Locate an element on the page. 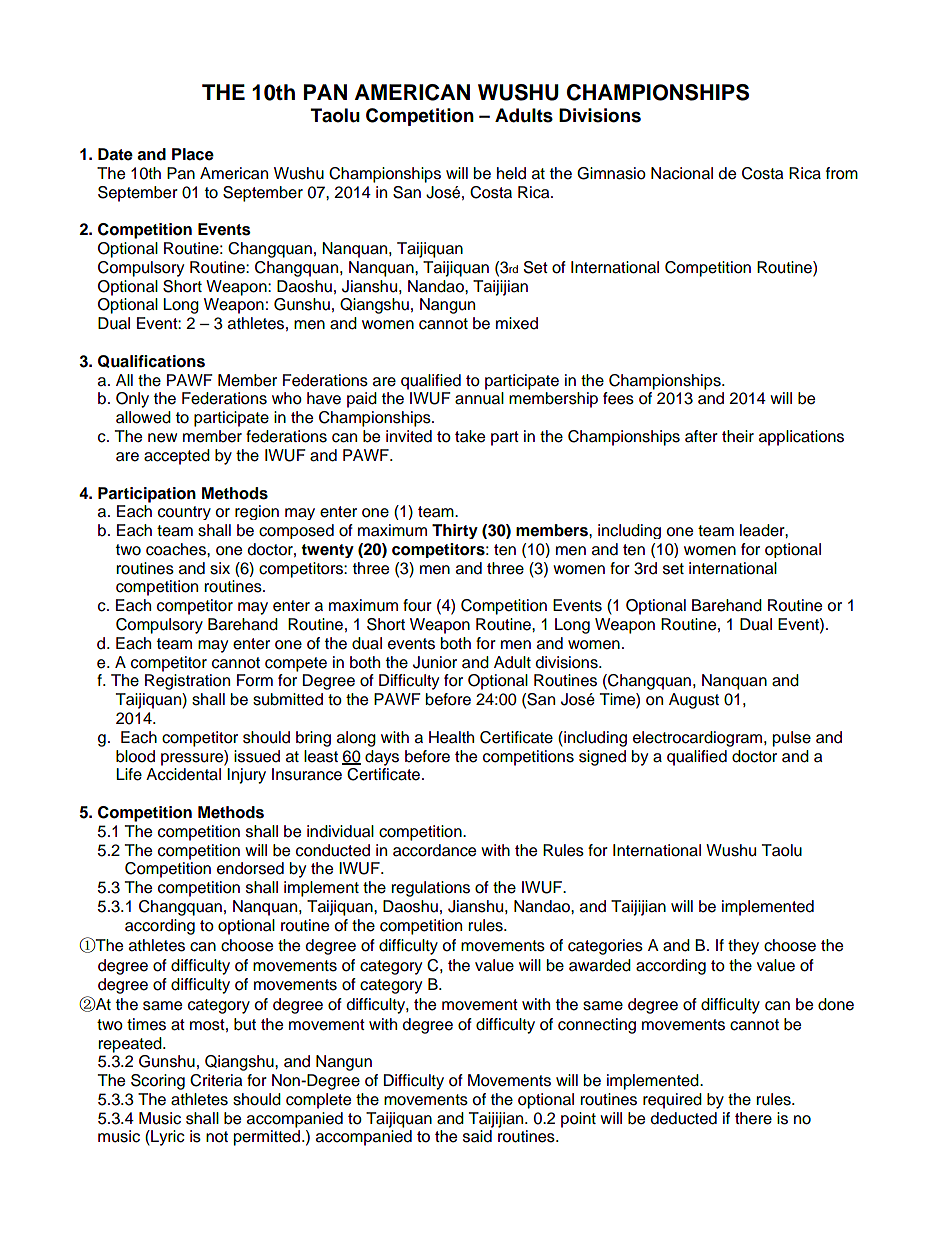  held is located at coordinates (511, 173).
